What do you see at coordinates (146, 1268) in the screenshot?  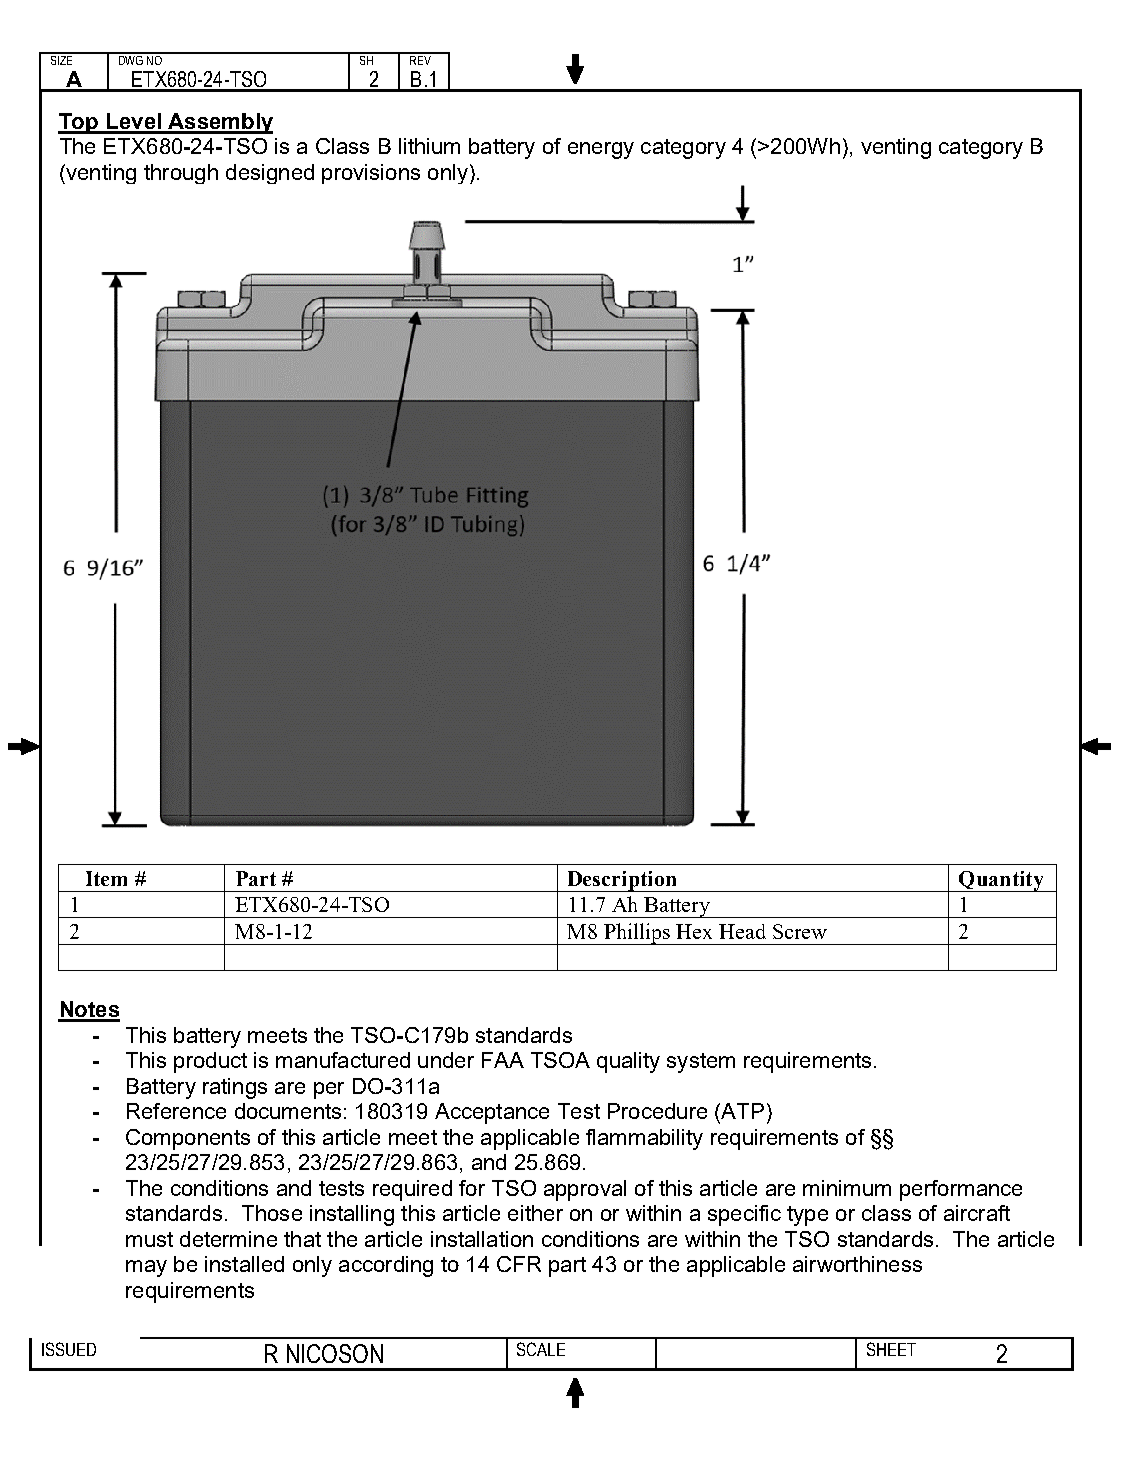 I see `may` at bounding box center [146, 1268].
